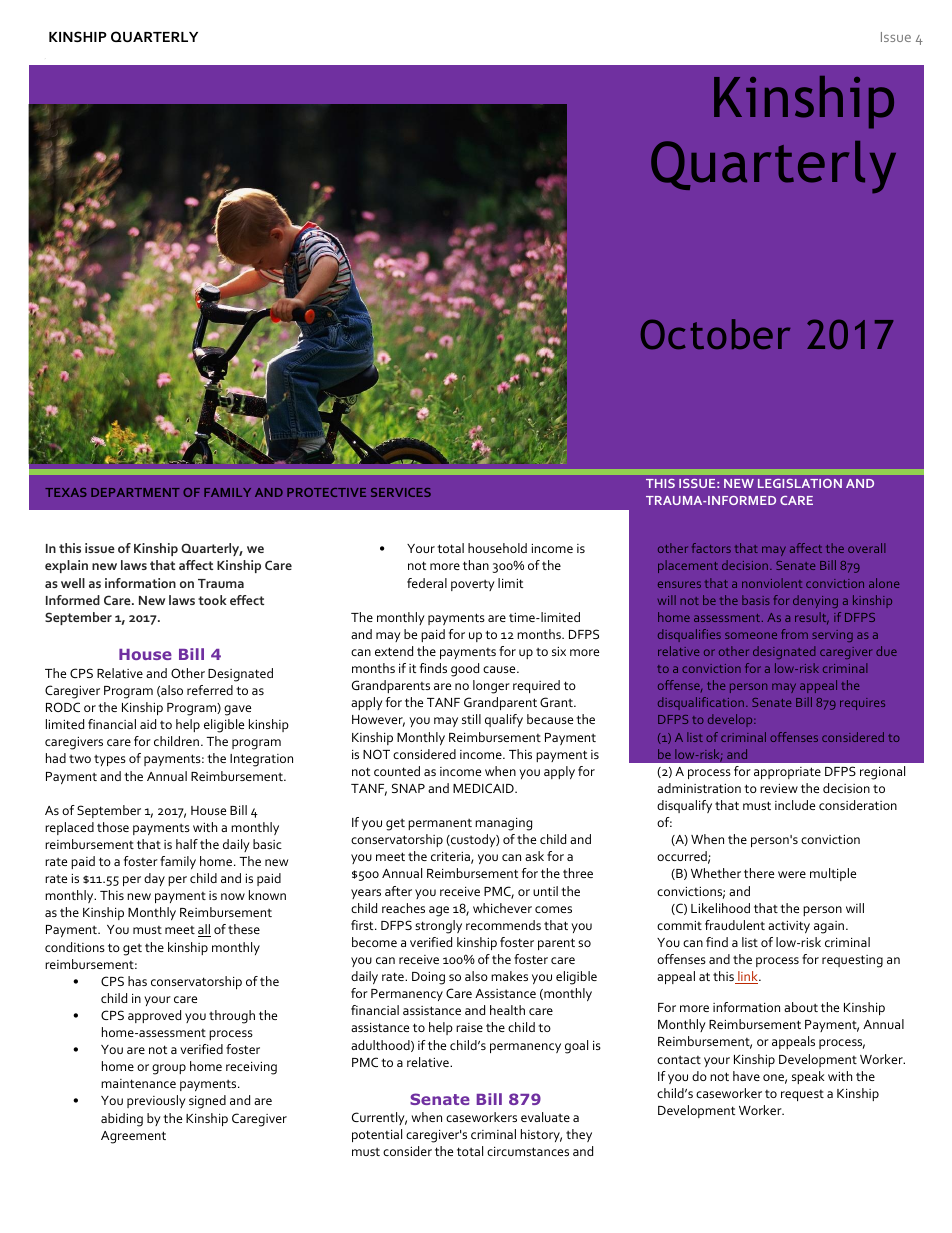 The height and width of the document is (1233, 952). I want to click on LEGISLATION, so click(800, 483).
